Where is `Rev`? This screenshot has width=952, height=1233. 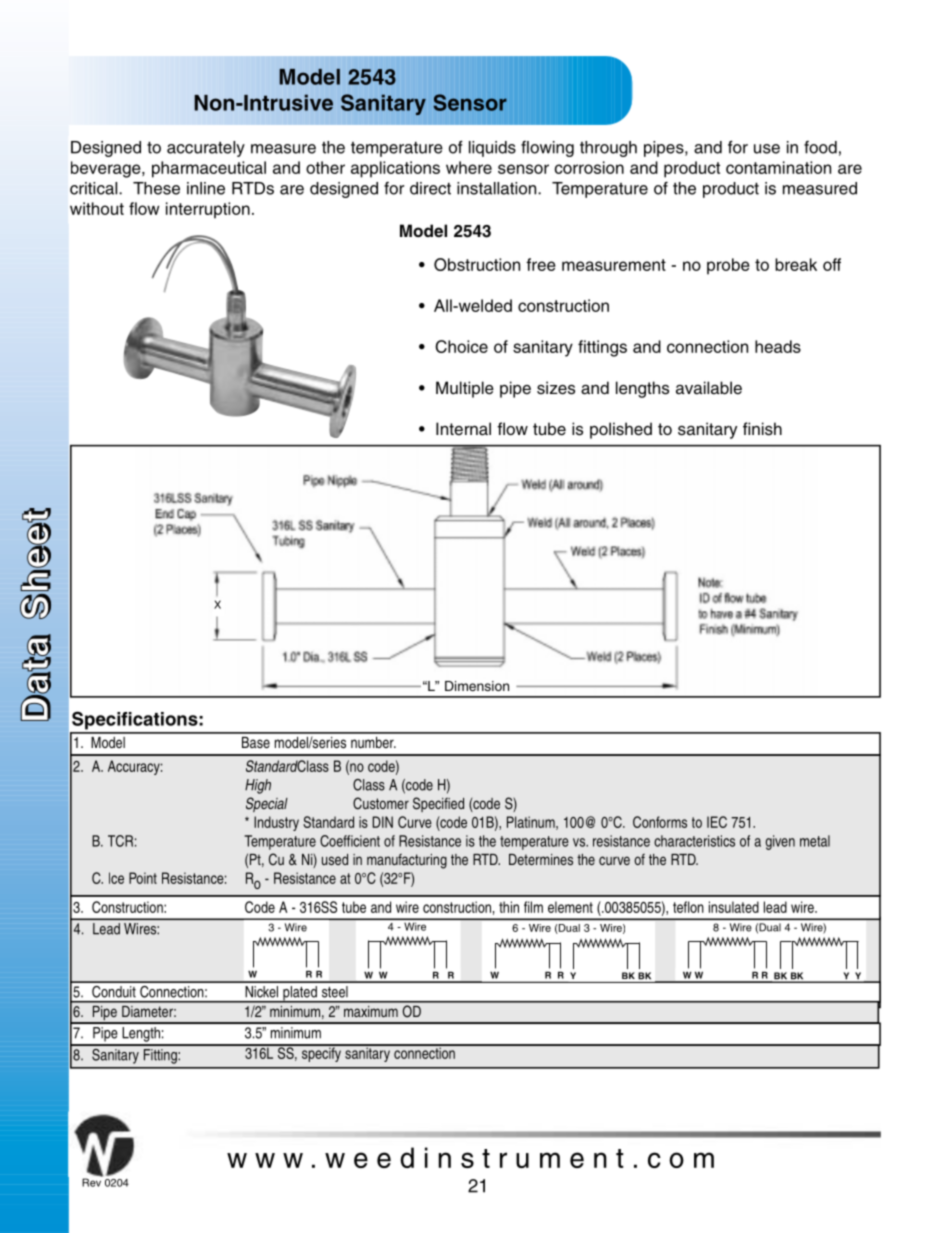 Rev is located at coordinates (92, 1181).
